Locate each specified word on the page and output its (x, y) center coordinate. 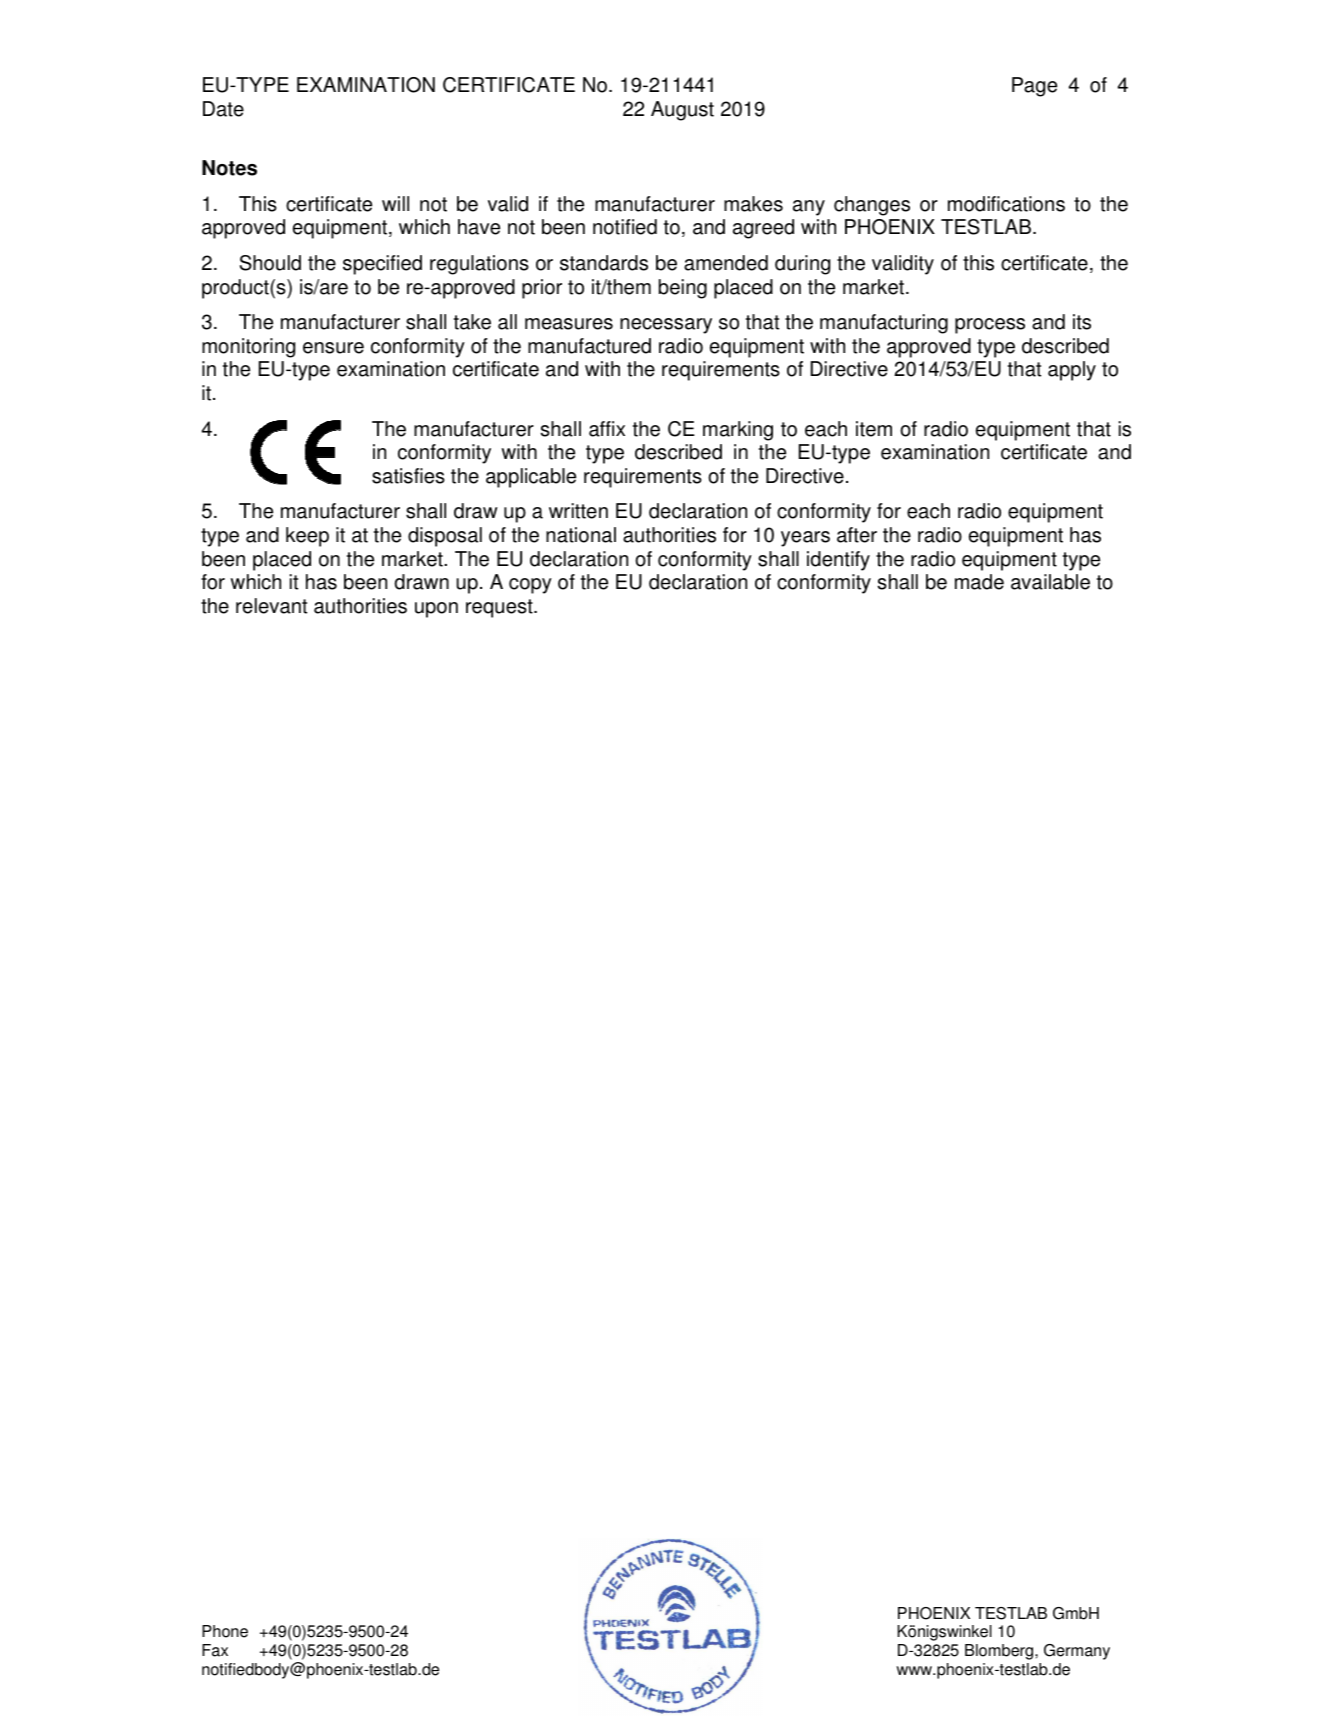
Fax (215, 1650)
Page (1034, 87)
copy (530, 586)
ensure (333, 348)
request (500, 608)
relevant (271, 606)
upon (436, 610)
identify (838, 561)
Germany (1077, 1652)
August (682, 111)
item (874, 429)
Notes (229, 168)
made (979, 582)
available (1050, 582)
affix (607, 429)
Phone (225, 1631)
